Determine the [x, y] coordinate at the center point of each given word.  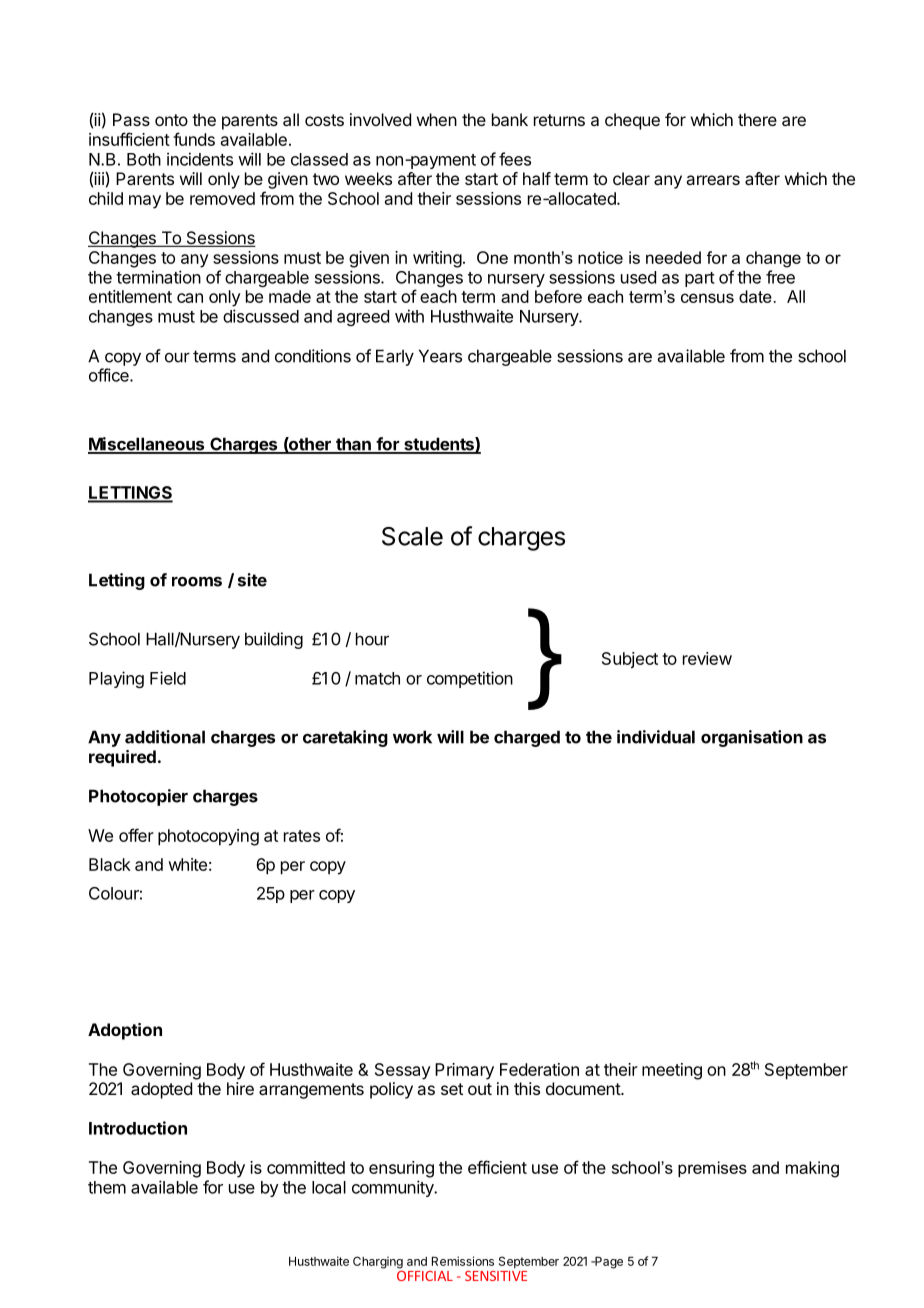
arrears [713, 180]
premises [712, 1169]
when [437, 119]
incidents [200, 159]
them [107, 1187]
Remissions [463, 1261]
